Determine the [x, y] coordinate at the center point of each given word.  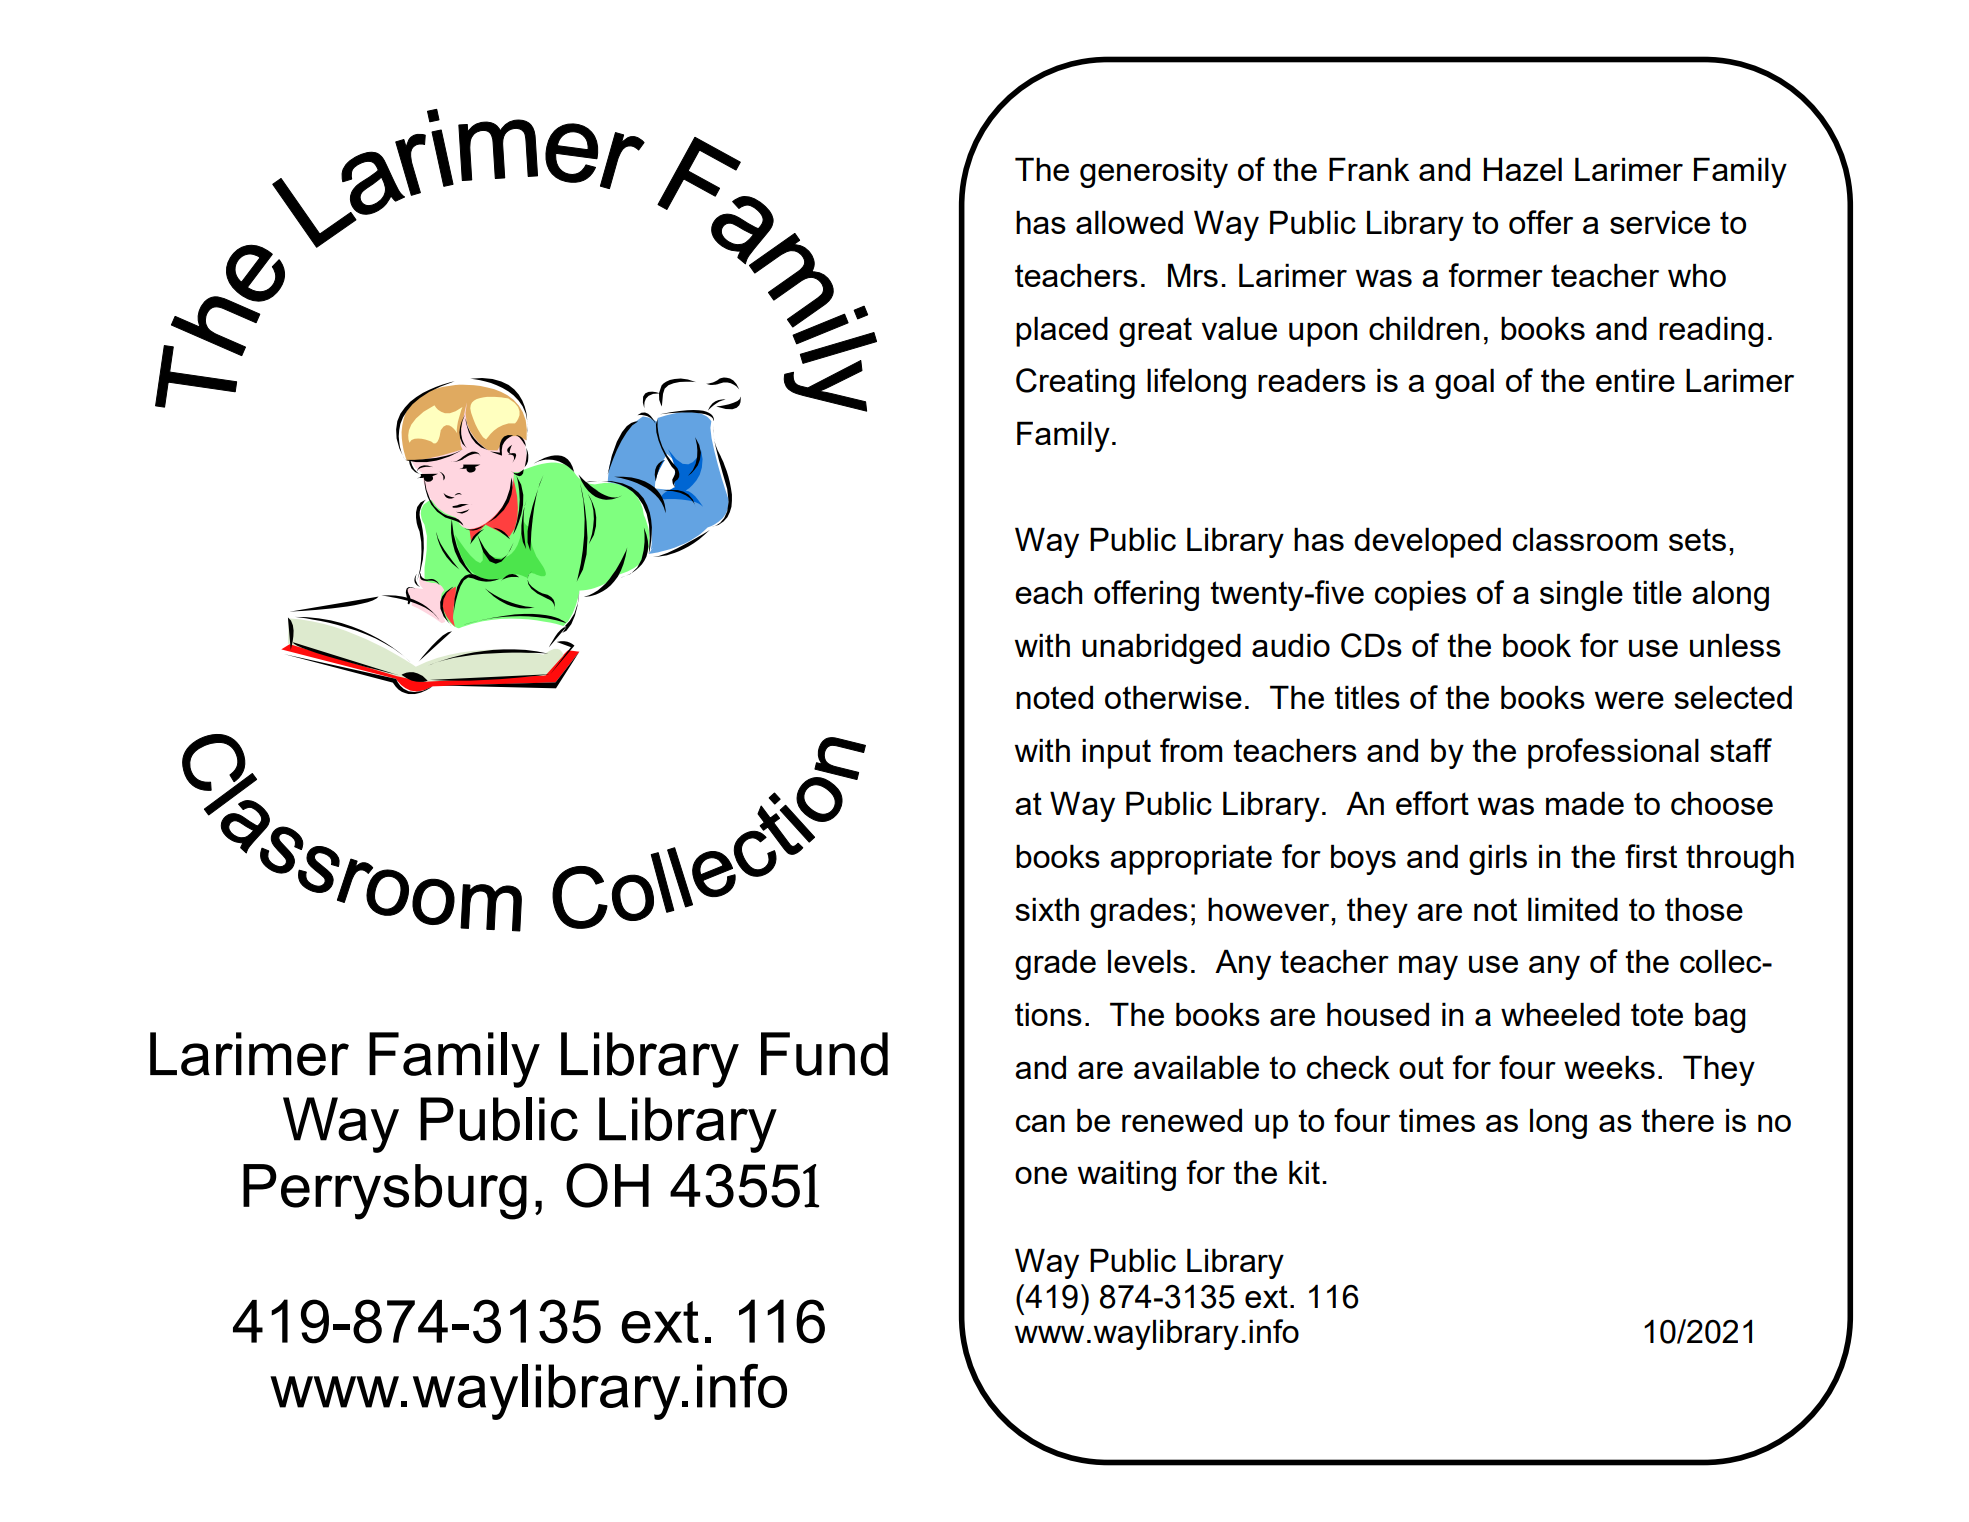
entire [1635, 380]
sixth [1047, 909]
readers [1312, 380]
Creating [1075, 383]
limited [1573, 909]
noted [1054, 697]
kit [1304, 1172]
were [1629, 700]
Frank [1369, 169]
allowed [1129, 222]
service [1660, 222]
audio [1291, 645]
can [1040, 1123]
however [1270, 909]
